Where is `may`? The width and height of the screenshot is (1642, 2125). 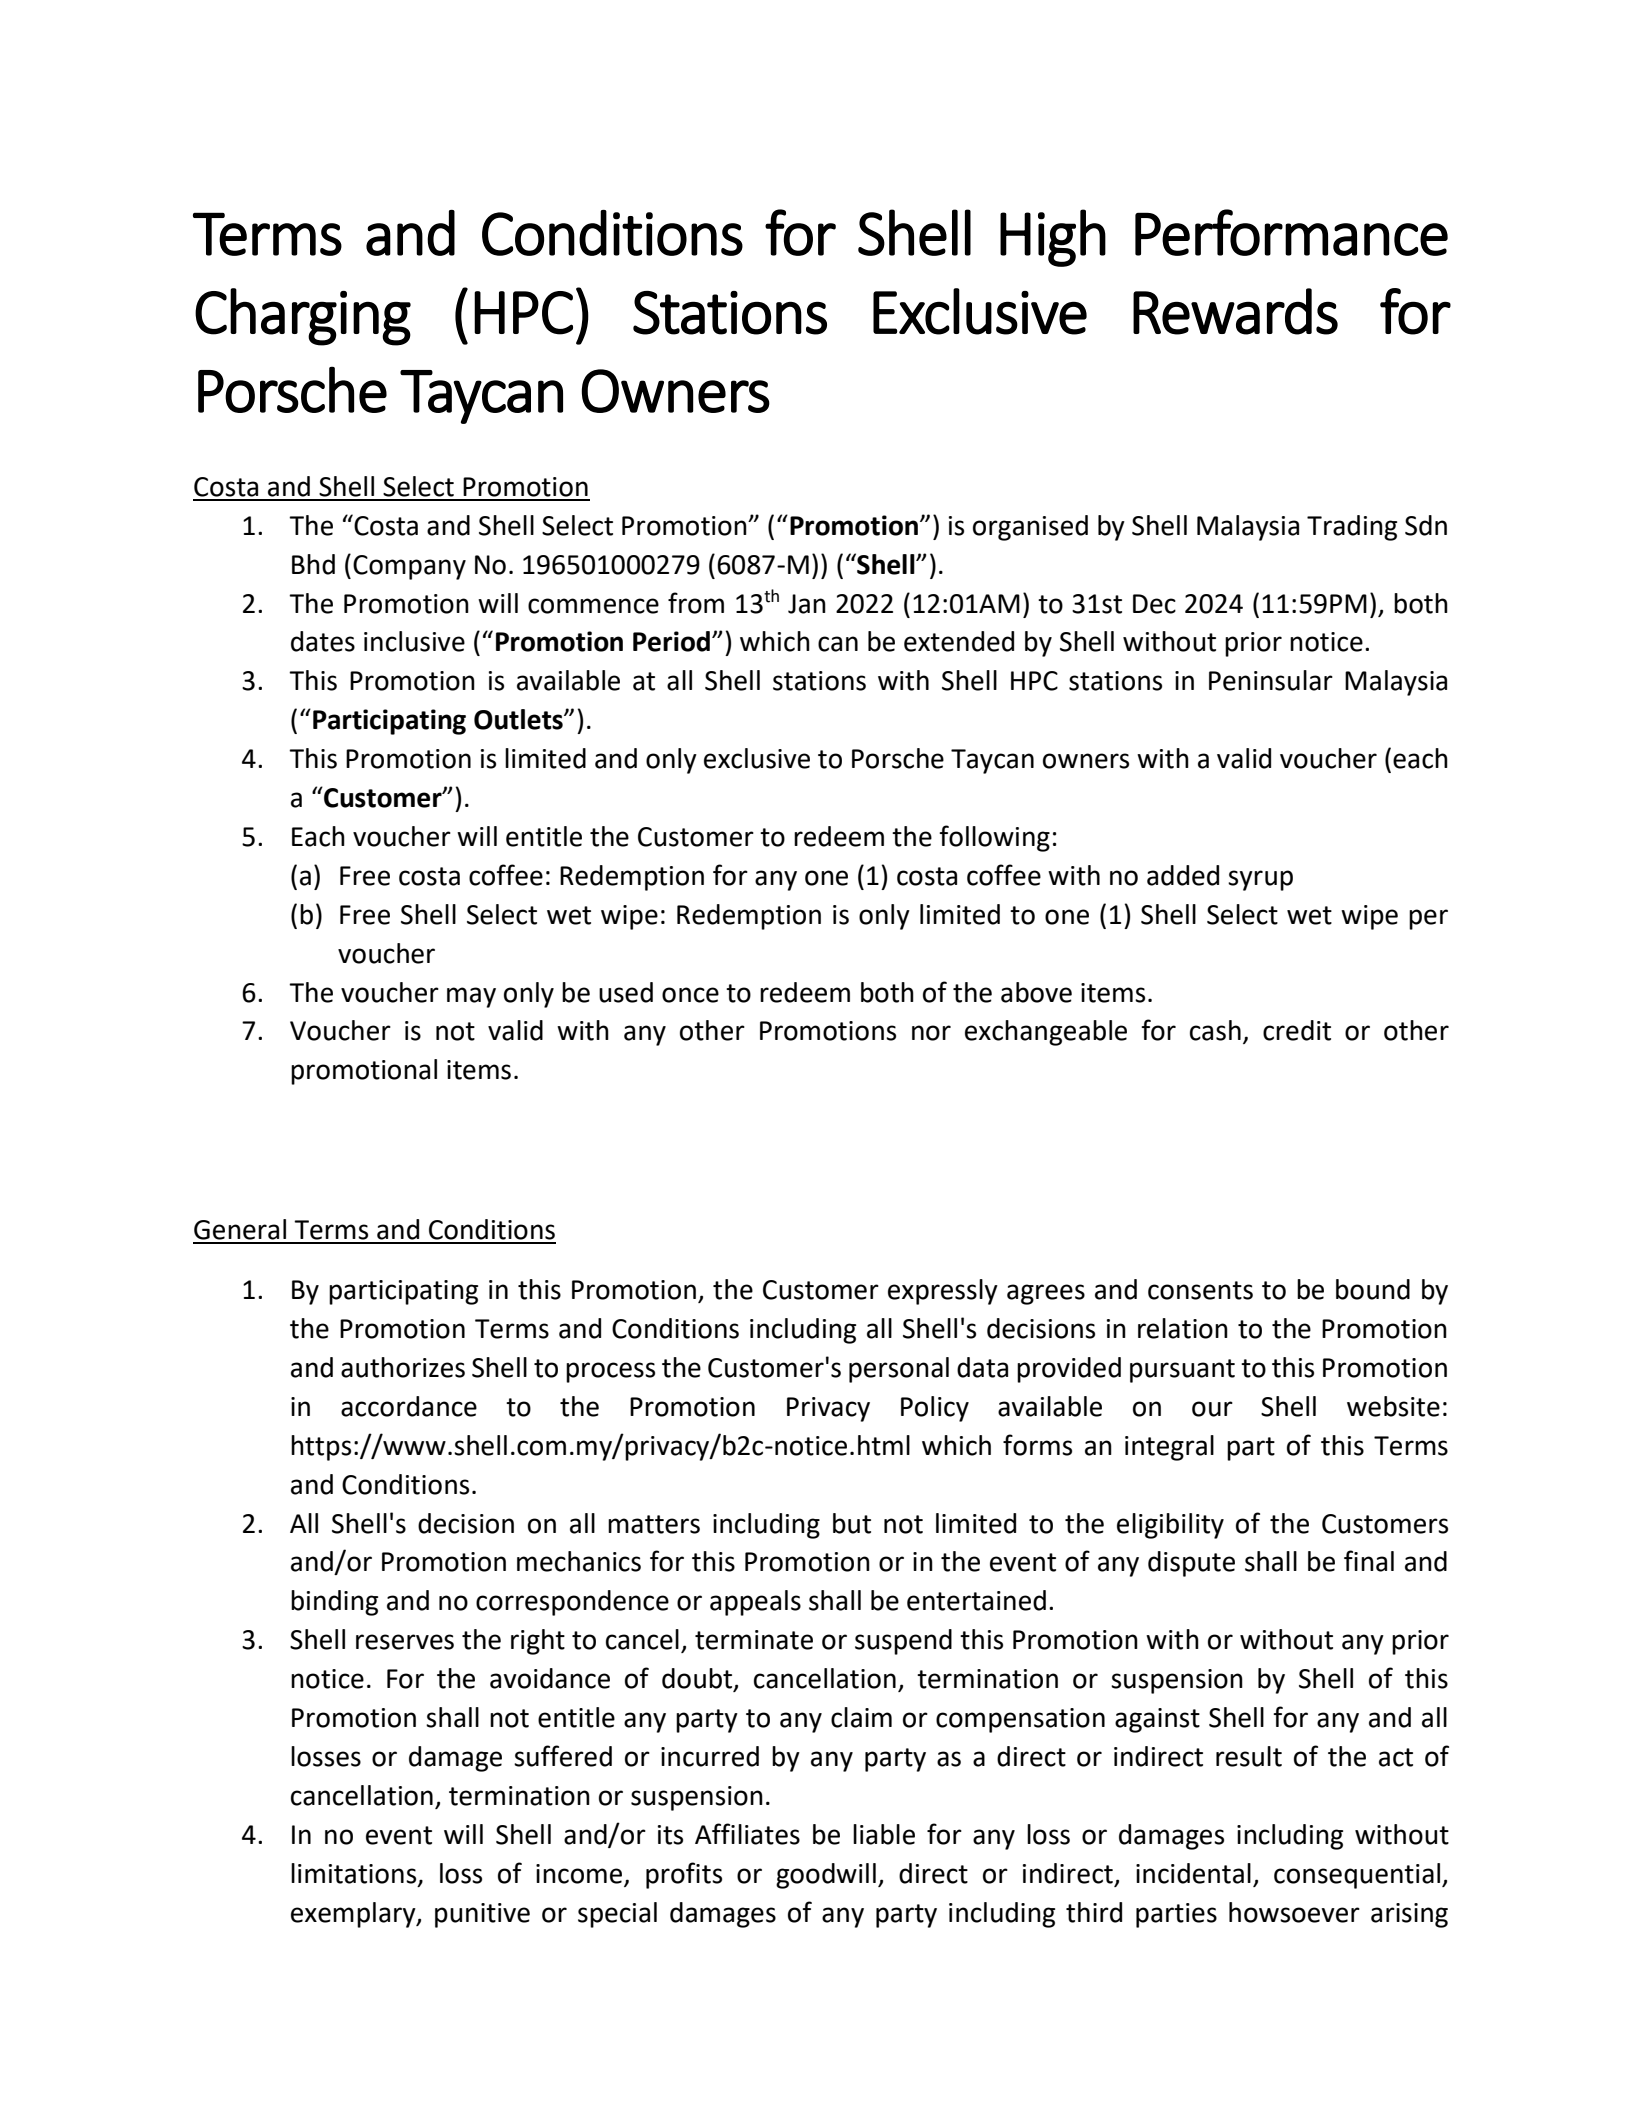 may is located at coordinates (471, 997).
